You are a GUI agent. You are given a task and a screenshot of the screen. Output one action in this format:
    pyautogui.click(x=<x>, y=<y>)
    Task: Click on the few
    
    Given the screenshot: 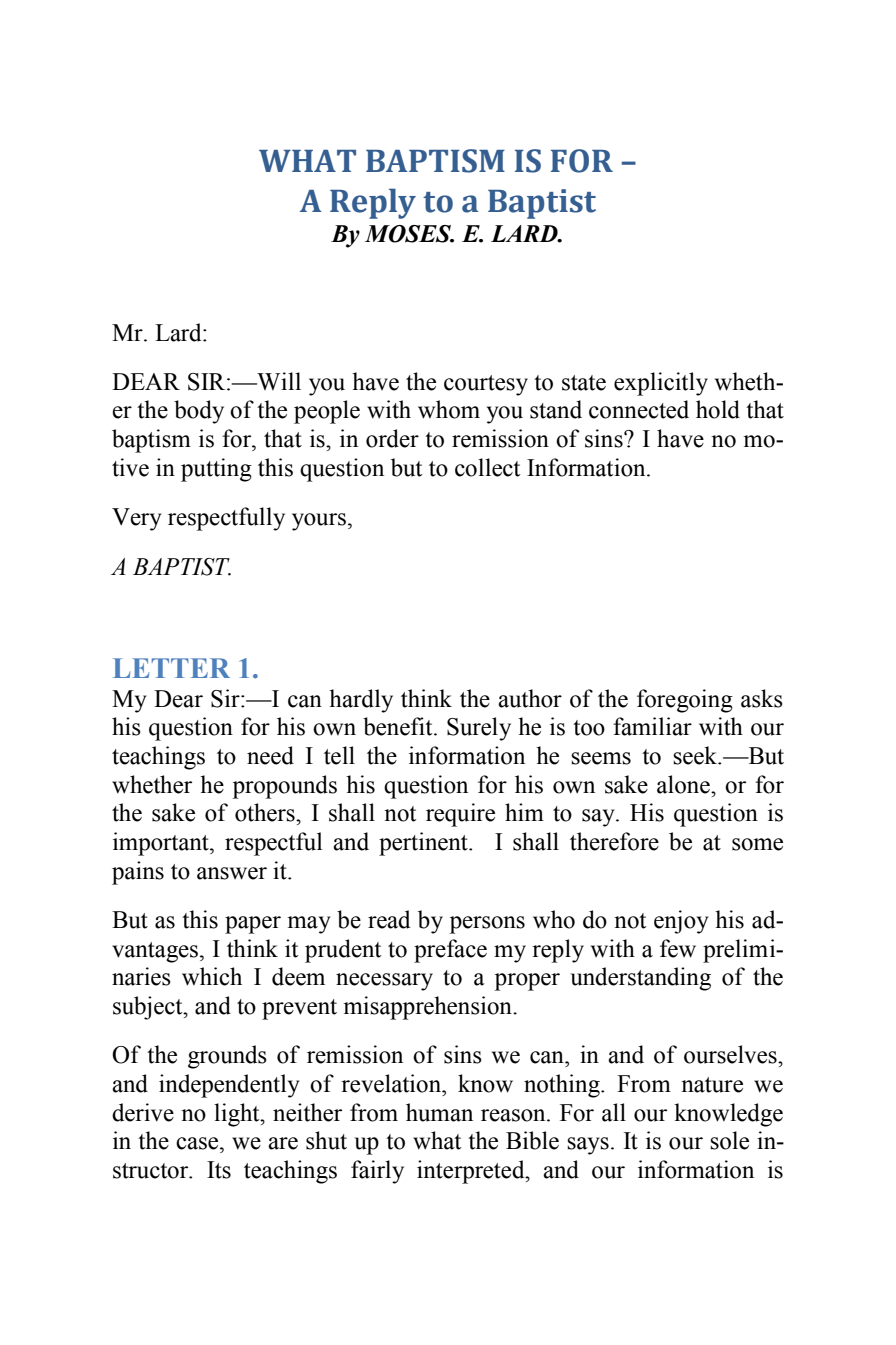 What is the action you would take?
    pyautogui.click(x=678, y=948)
